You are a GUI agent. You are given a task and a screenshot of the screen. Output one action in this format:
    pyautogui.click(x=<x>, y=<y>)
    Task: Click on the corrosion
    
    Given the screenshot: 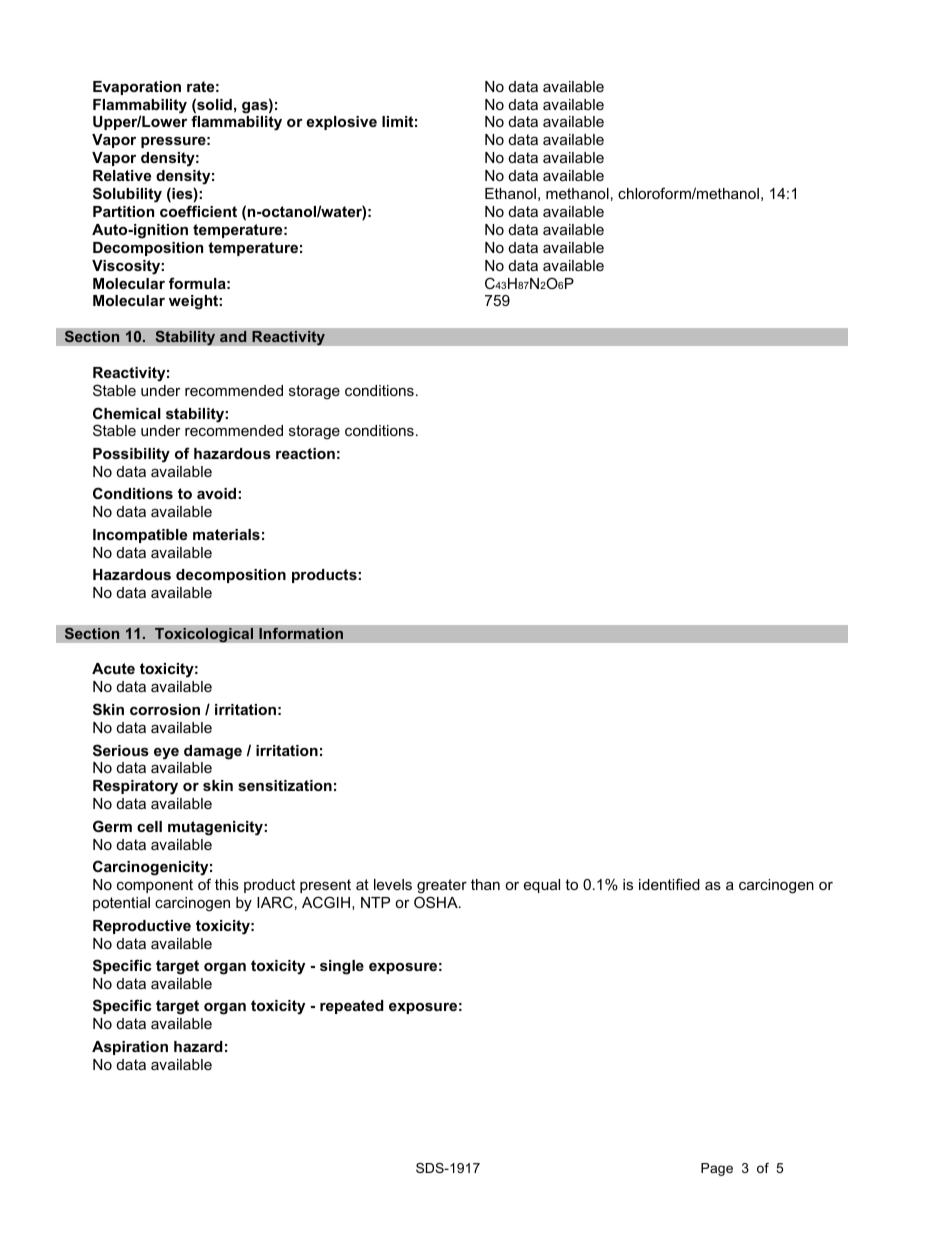 What is the action you would take?
    pyautogui.click(x=165, y=709)
